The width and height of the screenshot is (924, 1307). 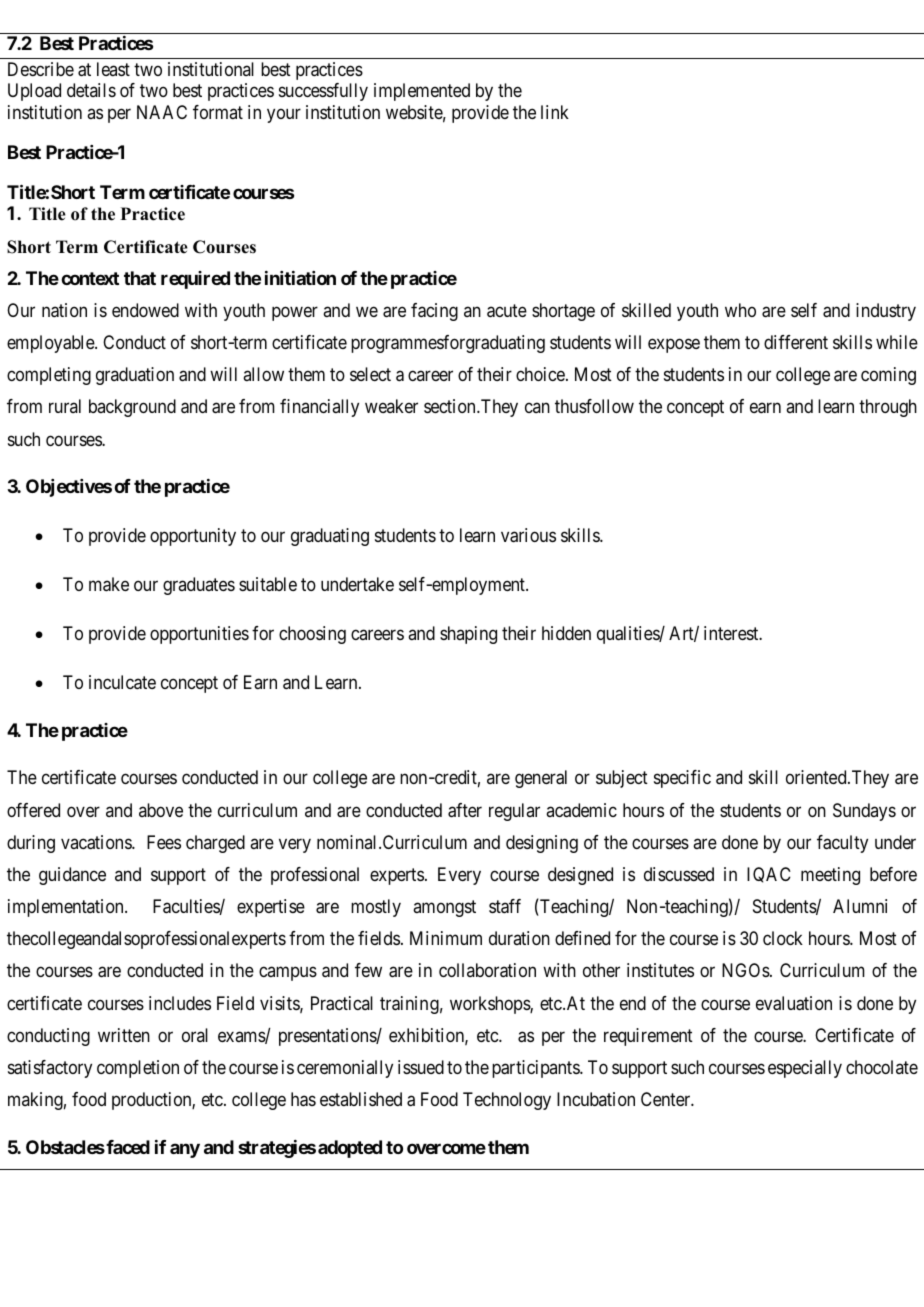 What do you see at coordinates (468, 635) in the screenshot?
I see `shaping` at bounding box center [468, 635].
